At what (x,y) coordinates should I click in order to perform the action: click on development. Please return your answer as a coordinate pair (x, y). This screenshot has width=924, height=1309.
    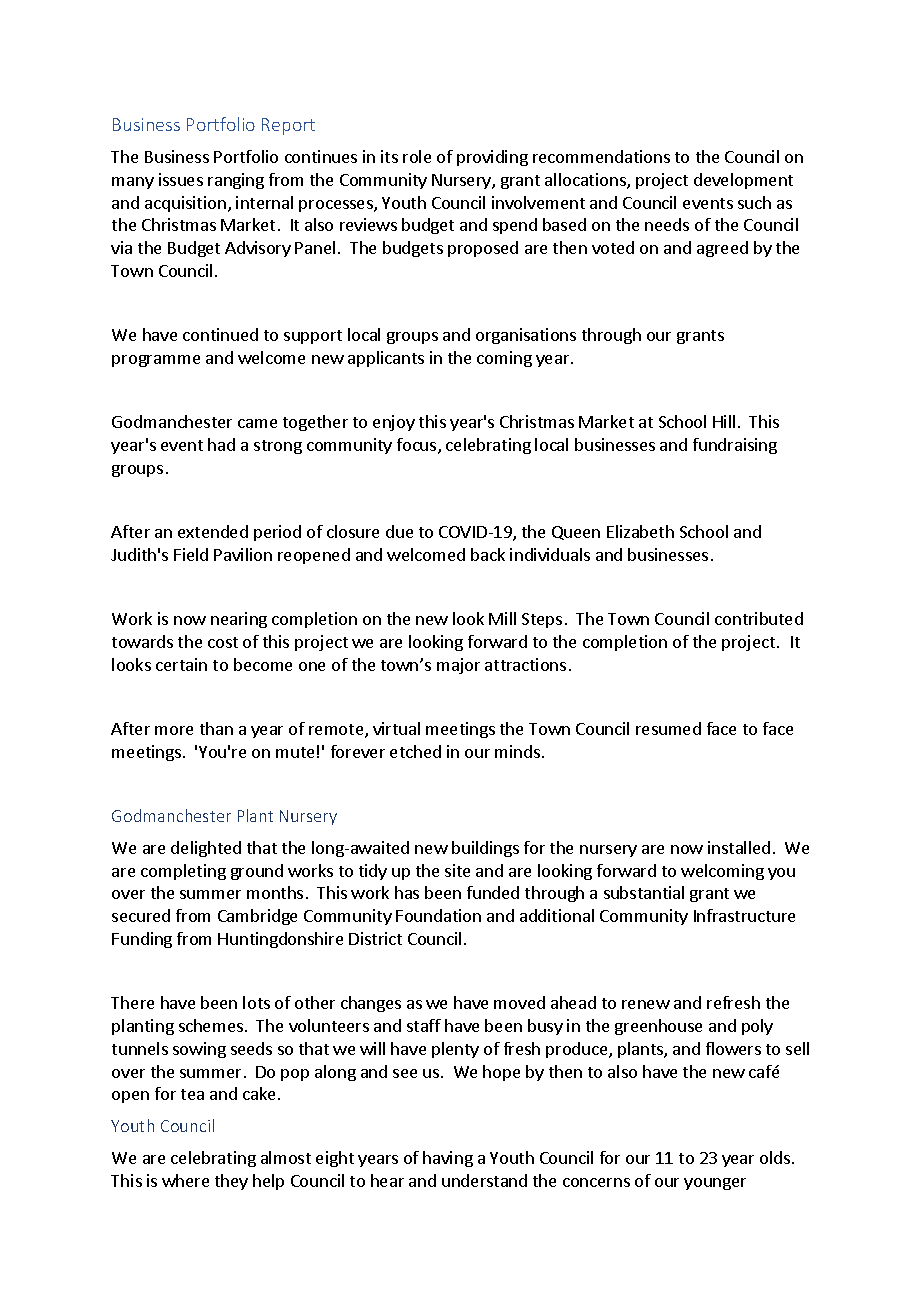
    Looking at the image, I should click on (743, 181).
